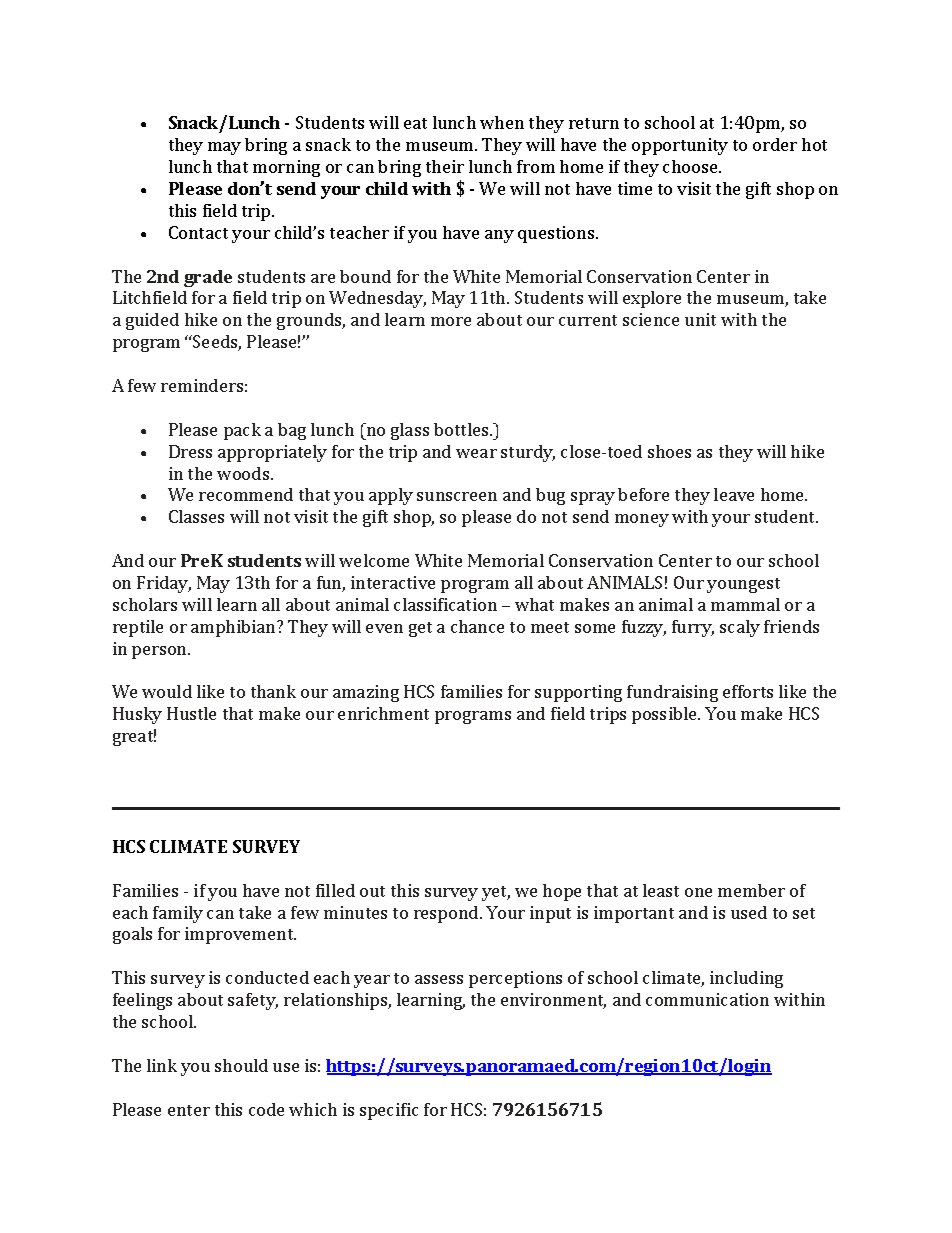 The width and height of the image is (952, 1233). What do you see at coordinates (234, 628) in the image?
I see `amphibian` at bounding box center [234, 628].
